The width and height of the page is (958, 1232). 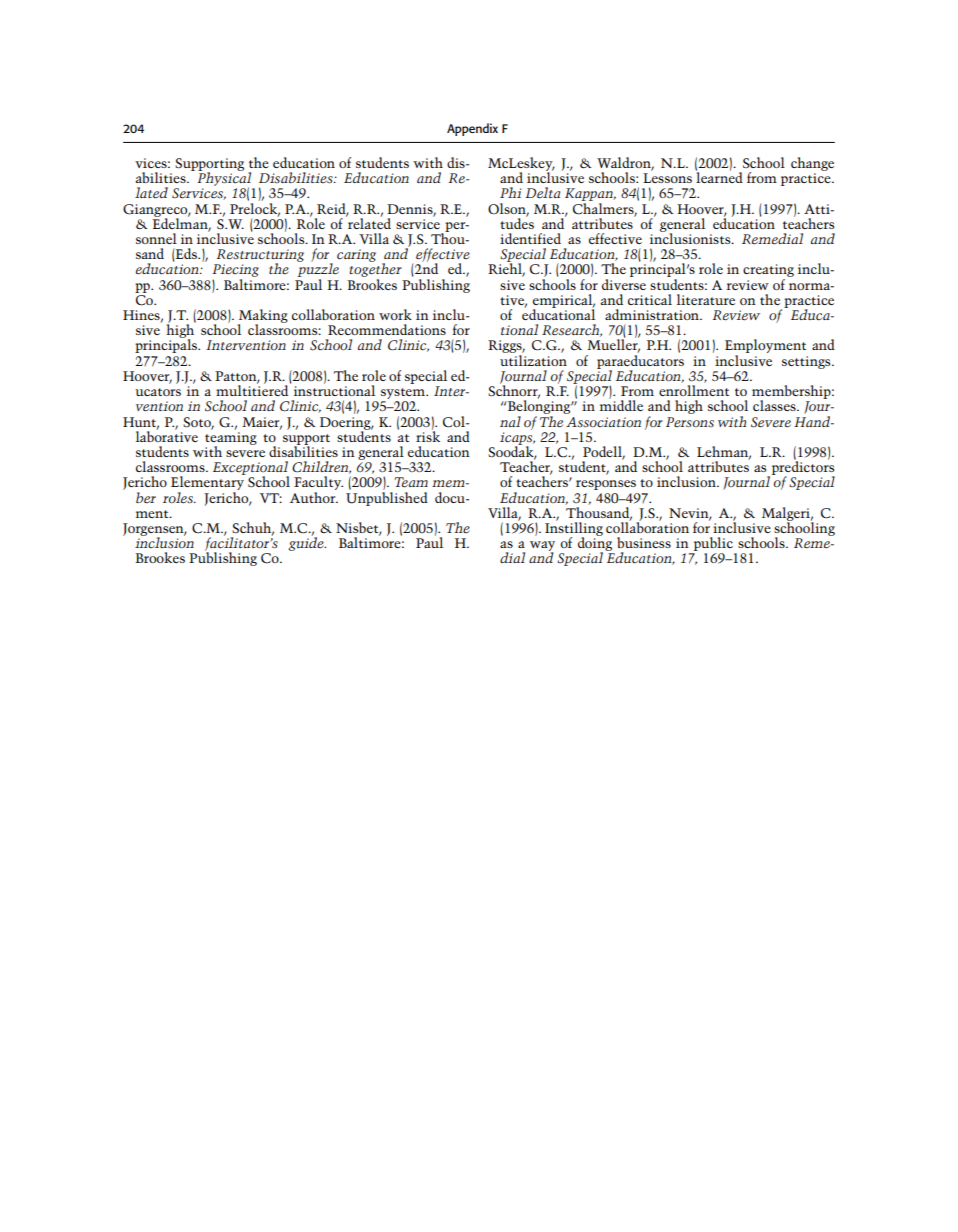 I want to click on public, so click(x=713, y=545).
